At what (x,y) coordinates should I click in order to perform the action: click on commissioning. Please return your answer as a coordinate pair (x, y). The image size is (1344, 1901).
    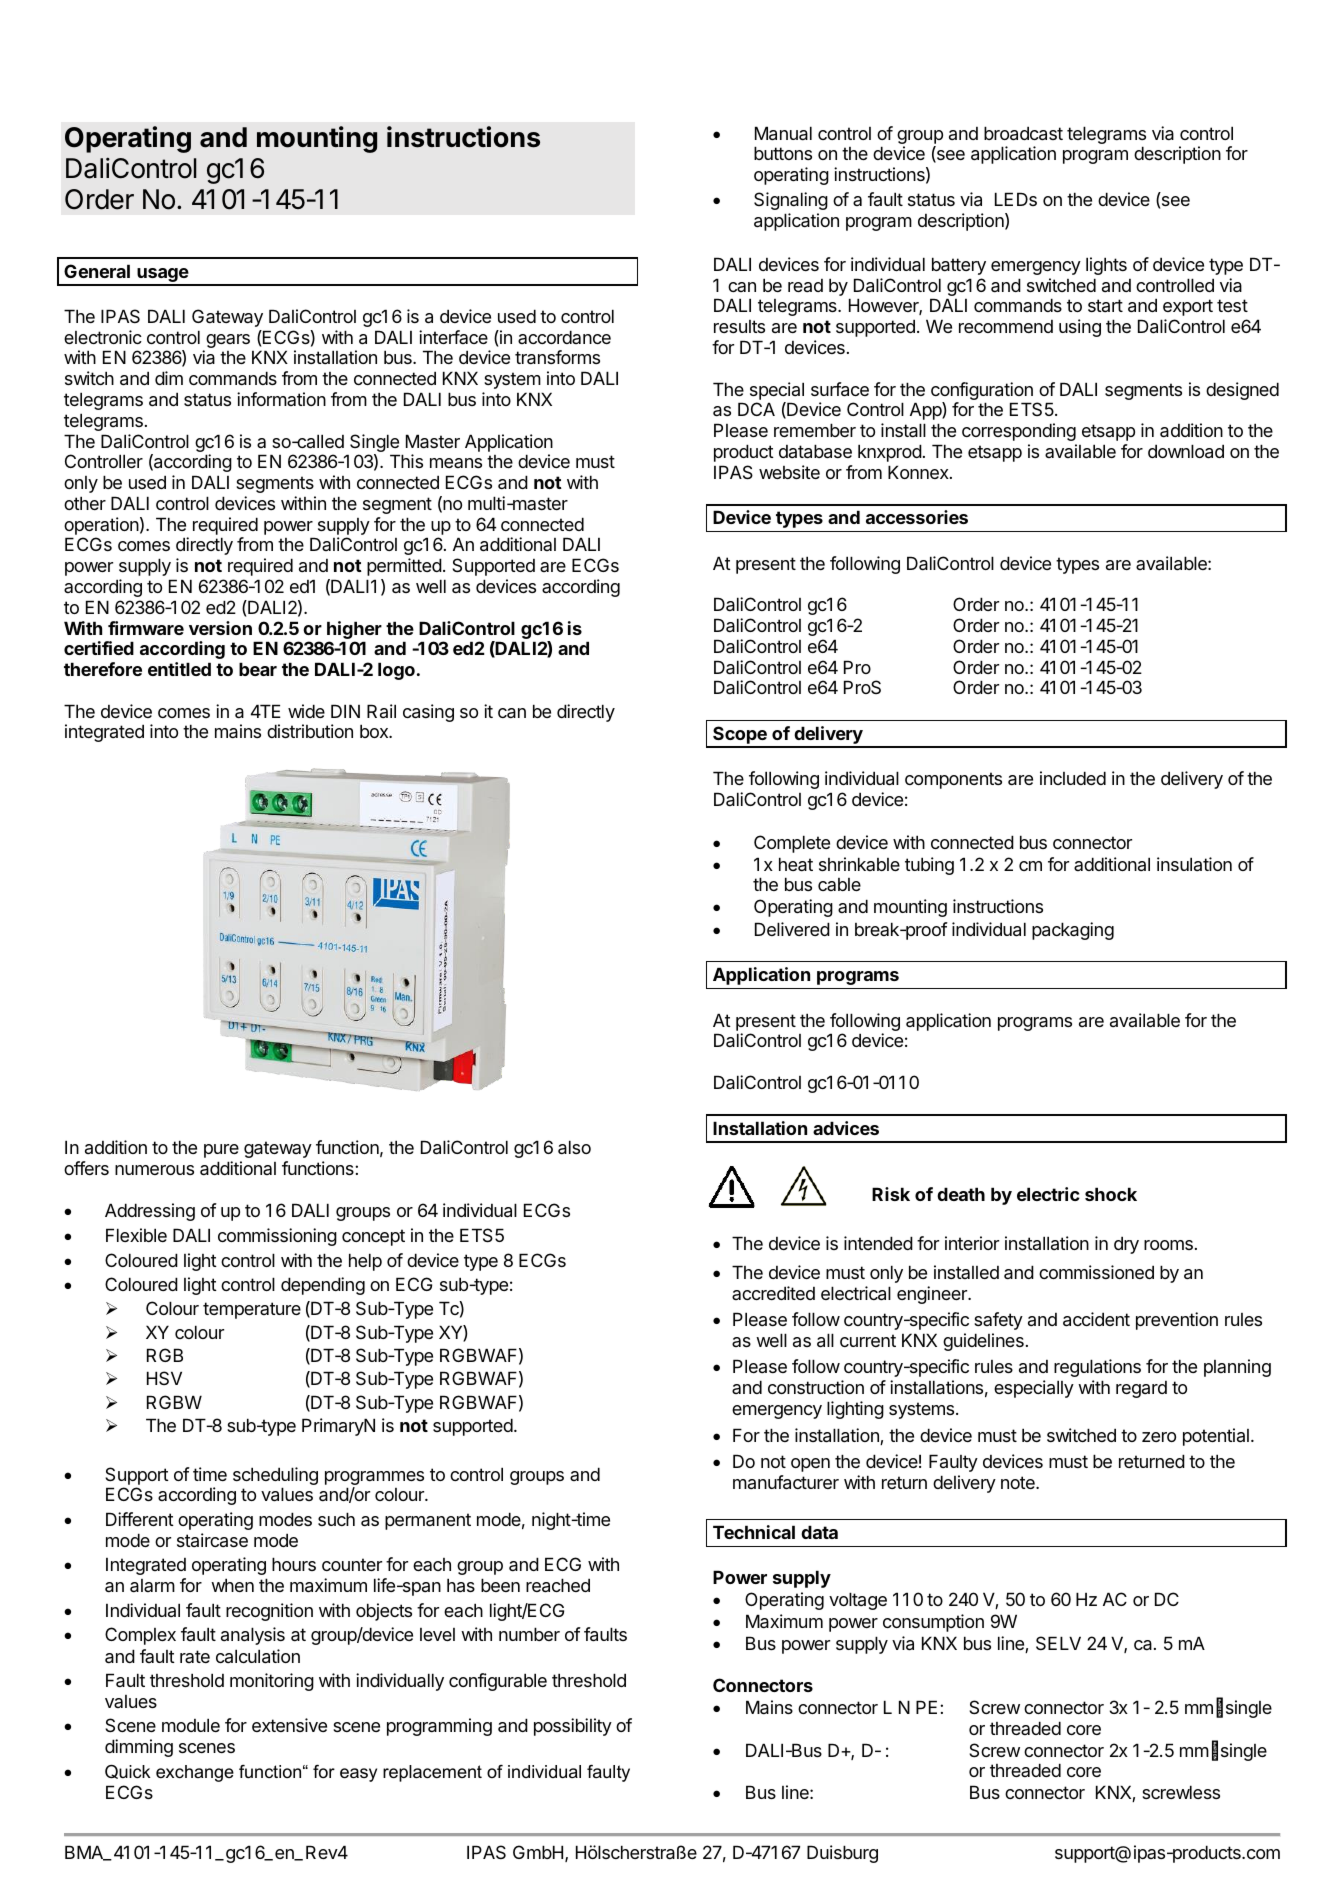
    Looking at the image, I should click on (277, 1237).
